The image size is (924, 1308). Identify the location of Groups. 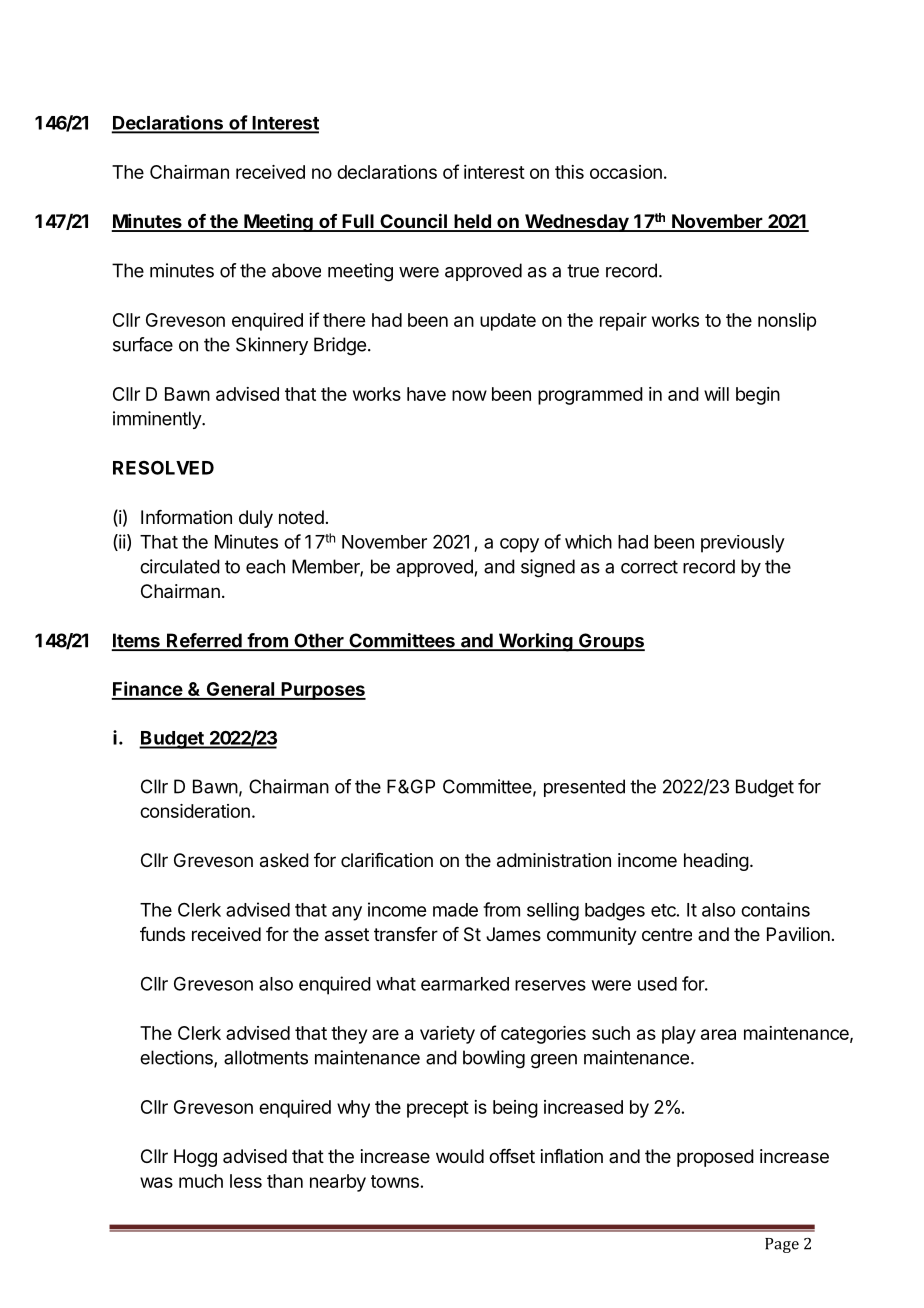
(611, 642).
